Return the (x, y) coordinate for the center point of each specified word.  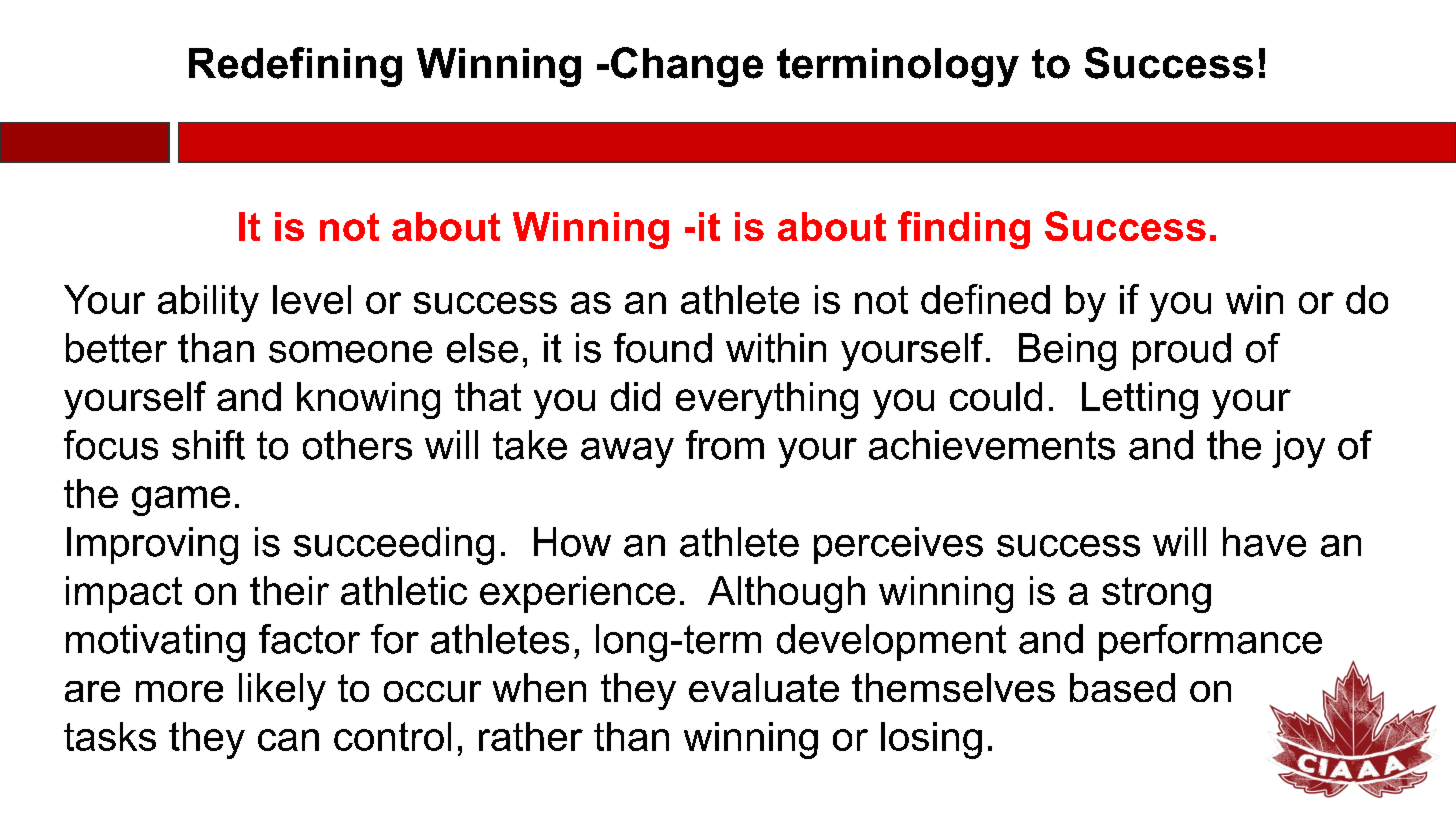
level (312, 299)
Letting (1140, 400)
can (288, 740)
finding (964, 230)
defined (985, 299)
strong (1156, 595)
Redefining (295, 67)
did (635, 396)
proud (1182, 351)
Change (687, 67)
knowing (368, 400)
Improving (152, 546)
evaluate (764, 687)
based (1122, 687)
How (572, 542)
